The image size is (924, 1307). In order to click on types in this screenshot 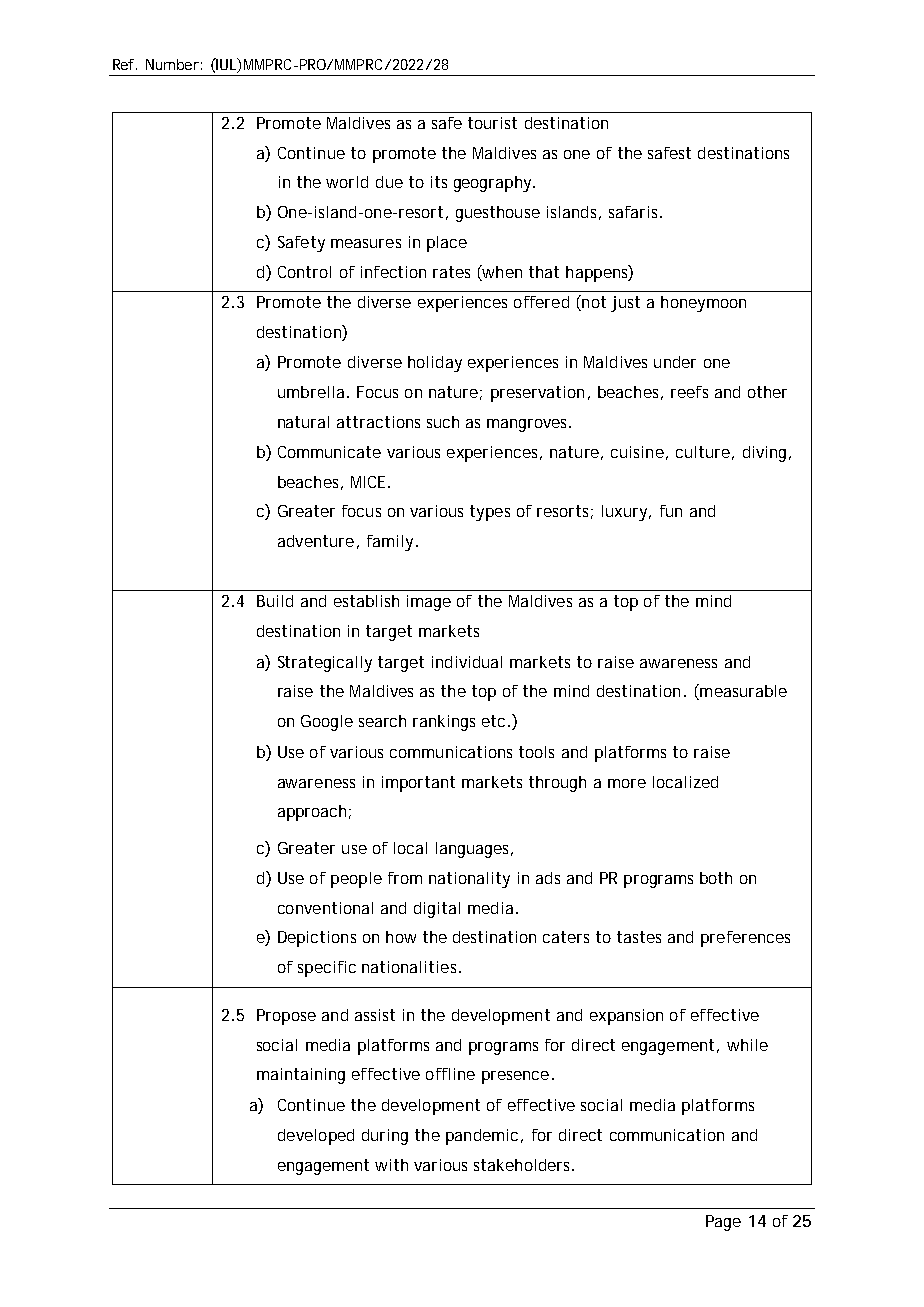, I will do `click(490, 513)`.
